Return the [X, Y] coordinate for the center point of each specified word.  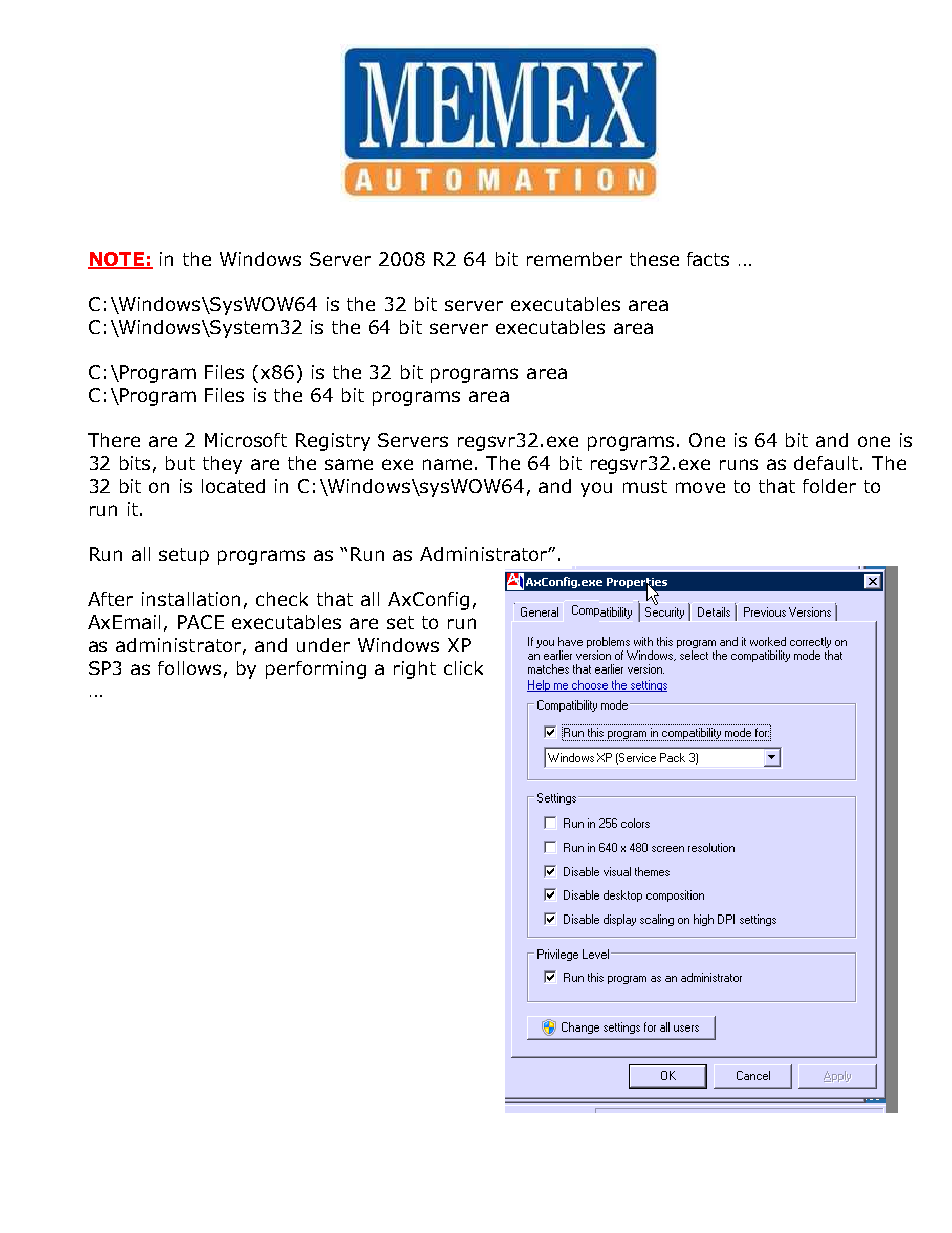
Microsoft [246, 440]
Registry [333, 442]
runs [739, 464]
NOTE [117, 260]
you [596, 489]
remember [574, 259]
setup [184, 556]
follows [189, 668]
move [700, 487]
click [463, 668]
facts [708, 259]
